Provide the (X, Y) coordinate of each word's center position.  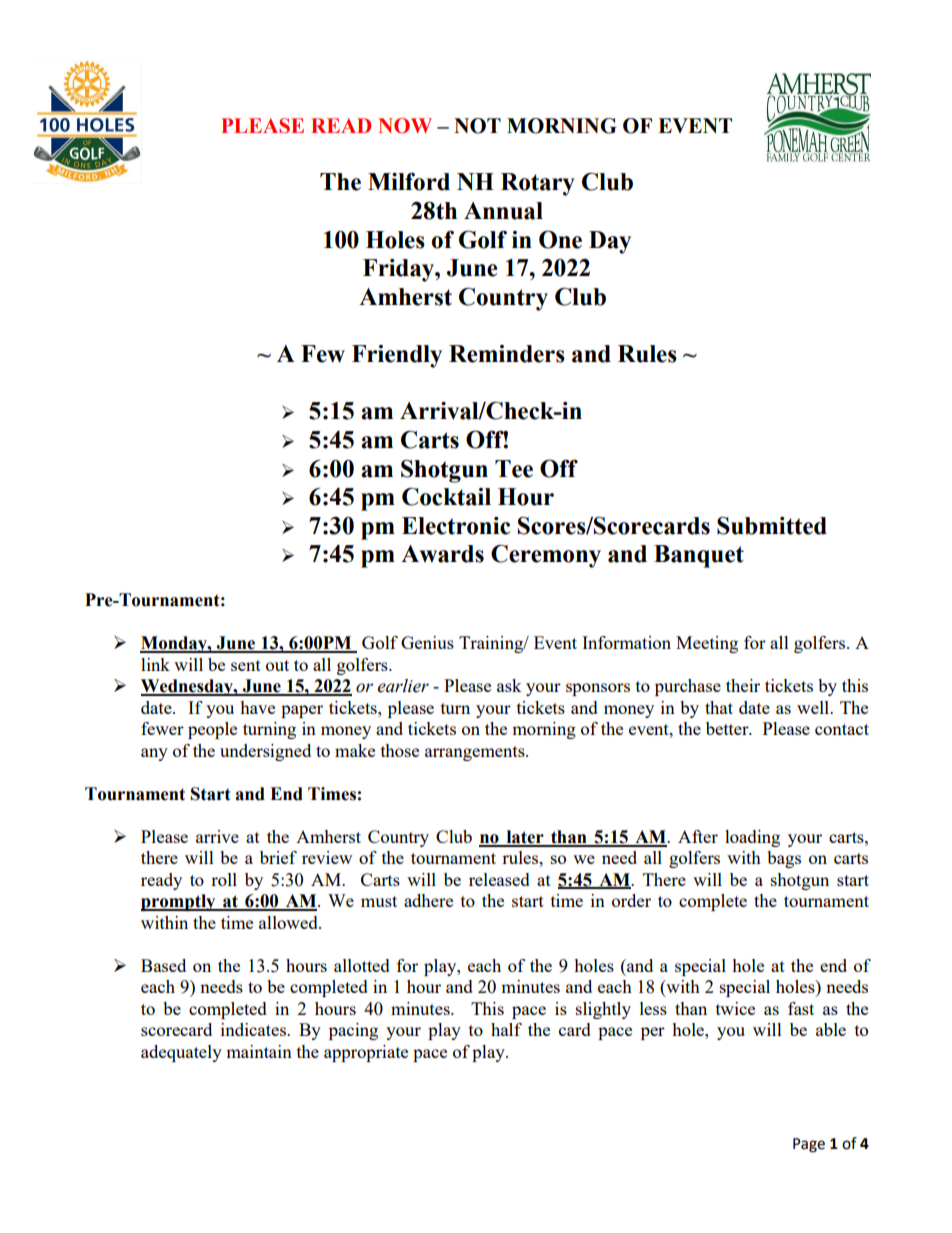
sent (246, 665)
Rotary (538, 184)
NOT (477, 126)
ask (509, 685)
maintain (259, 1051)
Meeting (707, 644)
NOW (405, 126)
